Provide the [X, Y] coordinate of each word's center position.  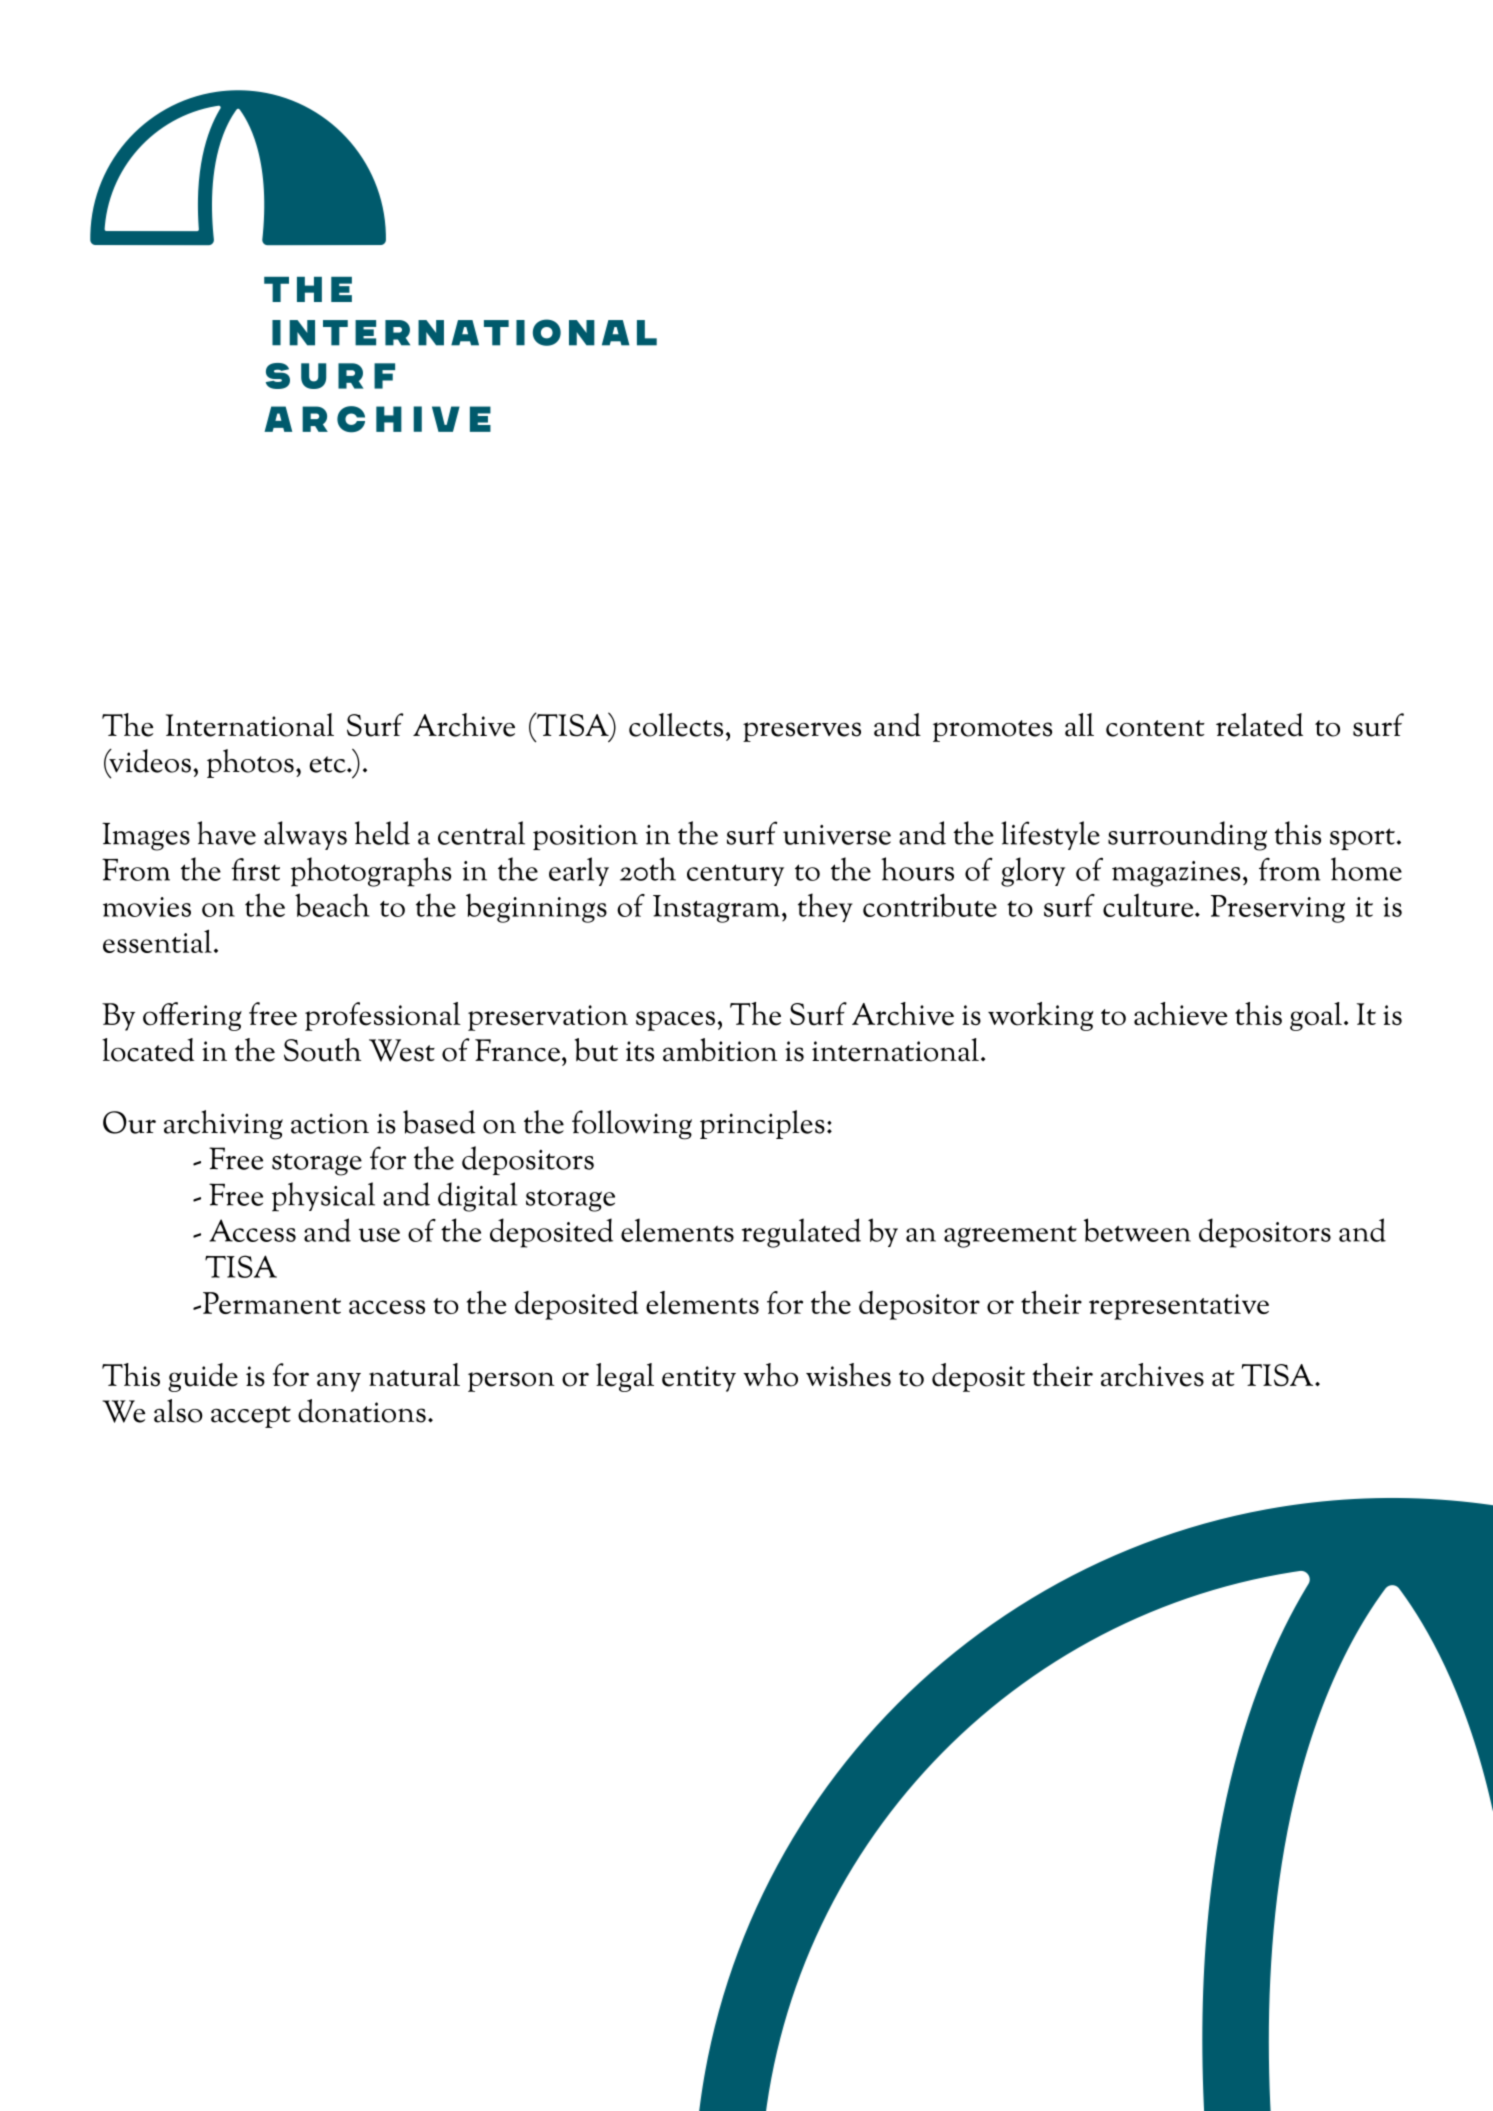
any [339, 1382]
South [322, 1050]
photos [250, 763]
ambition [720, 1050]
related [1259, 725]
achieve [1180, 1014]
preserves [802, 732]
